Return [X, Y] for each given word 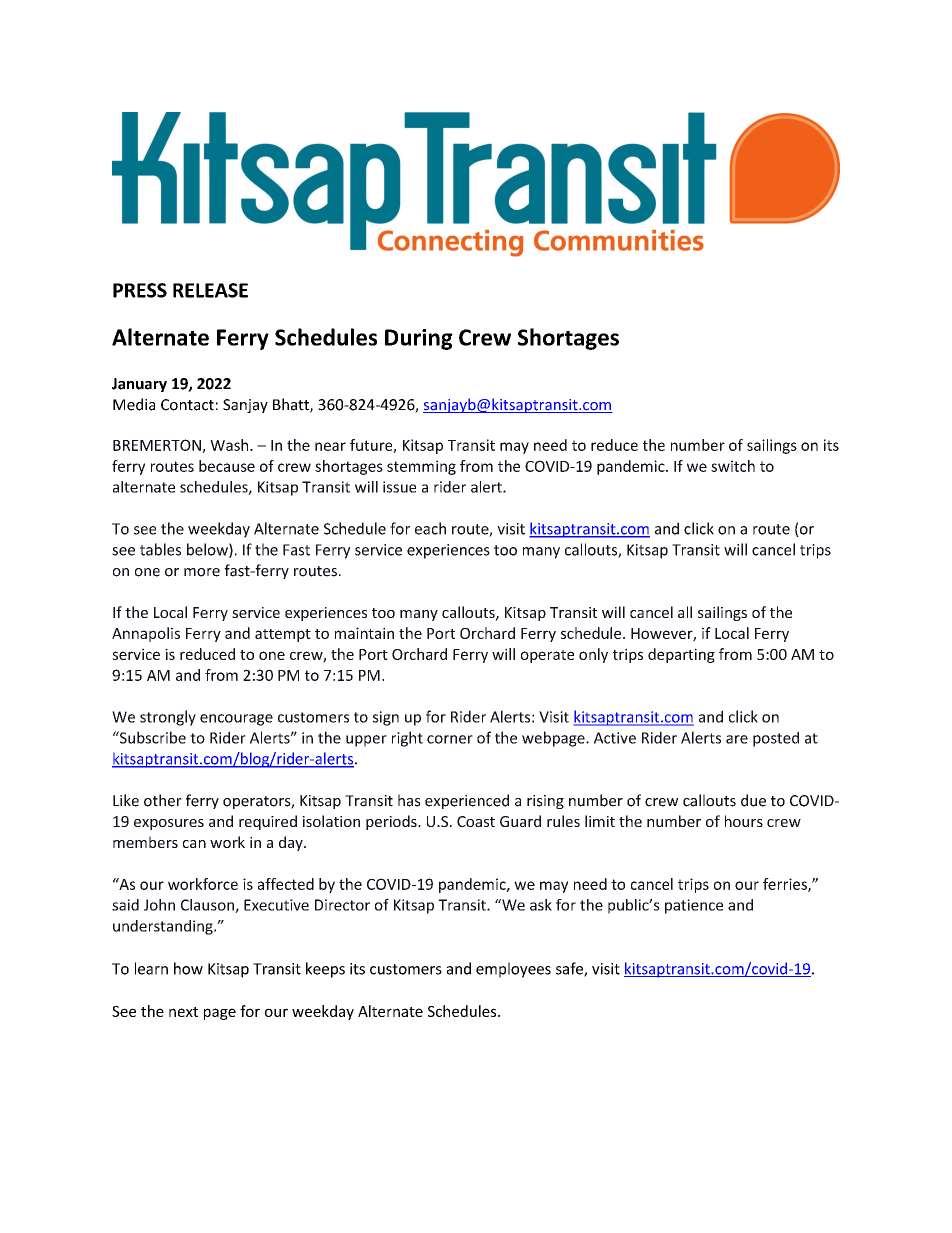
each [430, 528]
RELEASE [210, 290]
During [419, 339]
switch [733, 466]
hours [744, 821]
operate [547, 656]
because [227, 466]
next [183, 1012]
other [163, 800]
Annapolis [146, 634]
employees [513, 970]
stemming [421, 467]
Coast [476, 821]
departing [681, 655]
